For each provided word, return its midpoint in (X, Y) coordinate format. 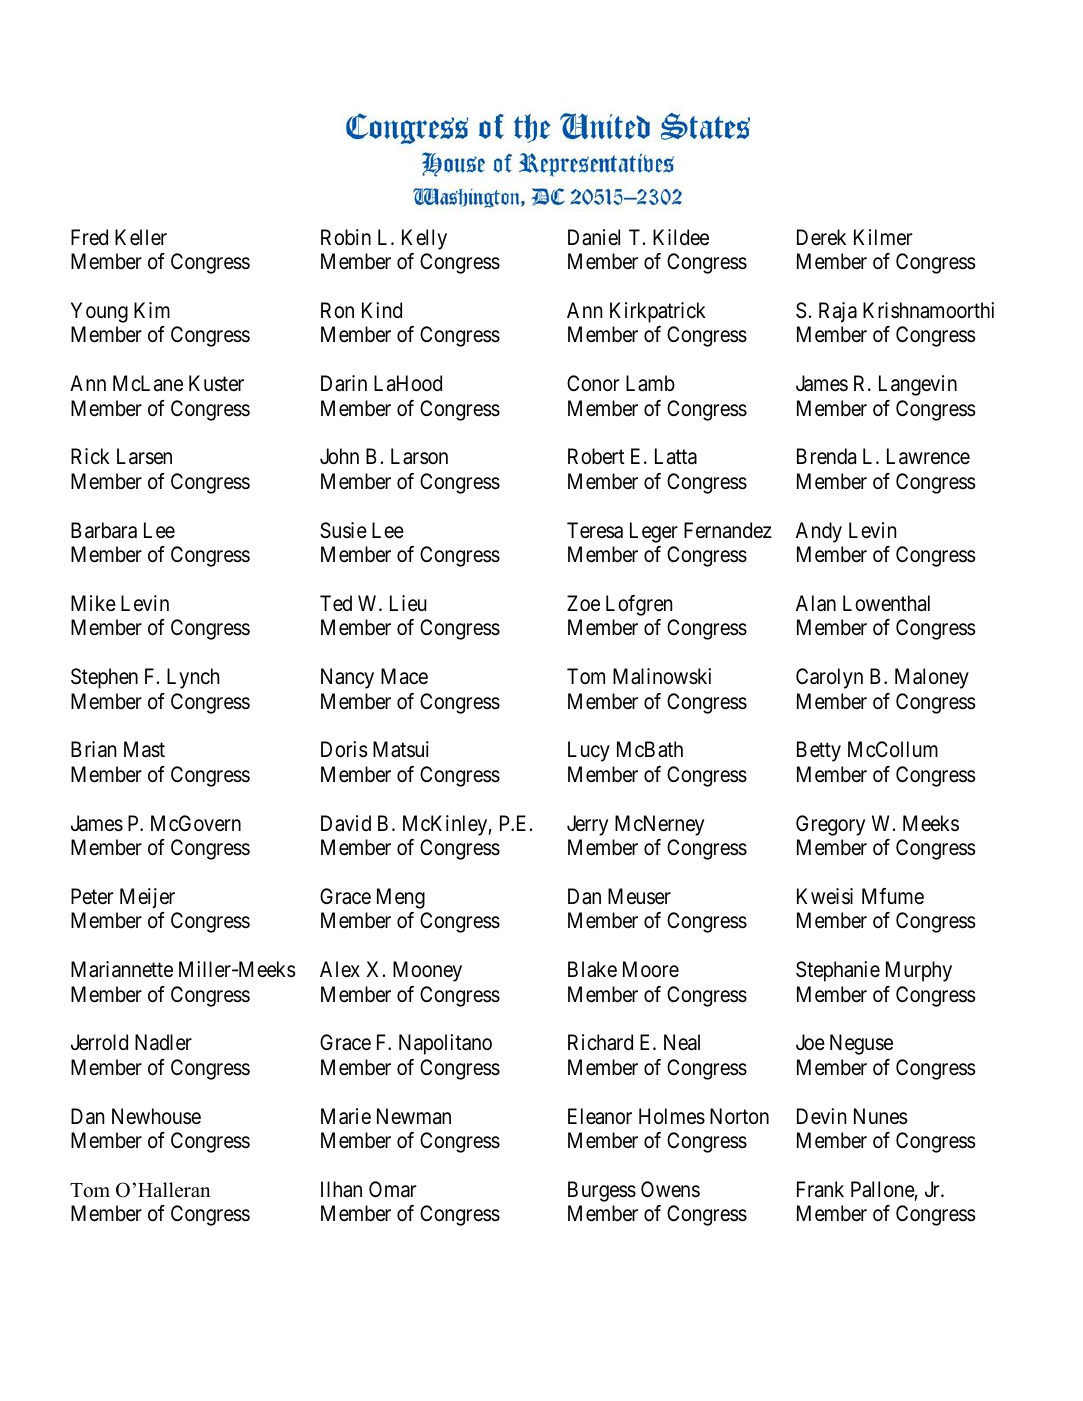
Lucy (589, 751)
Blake (592, 969)
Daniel (594, 237)
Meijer (147, 898)
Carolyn (829, 678)
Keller (141, 237)
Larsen (144, 456)
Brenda (826, 456)
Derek (821, 237)
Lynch (193, 678)
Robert (596, 456)
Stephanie (838, 971)
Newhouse (156, 1116)
